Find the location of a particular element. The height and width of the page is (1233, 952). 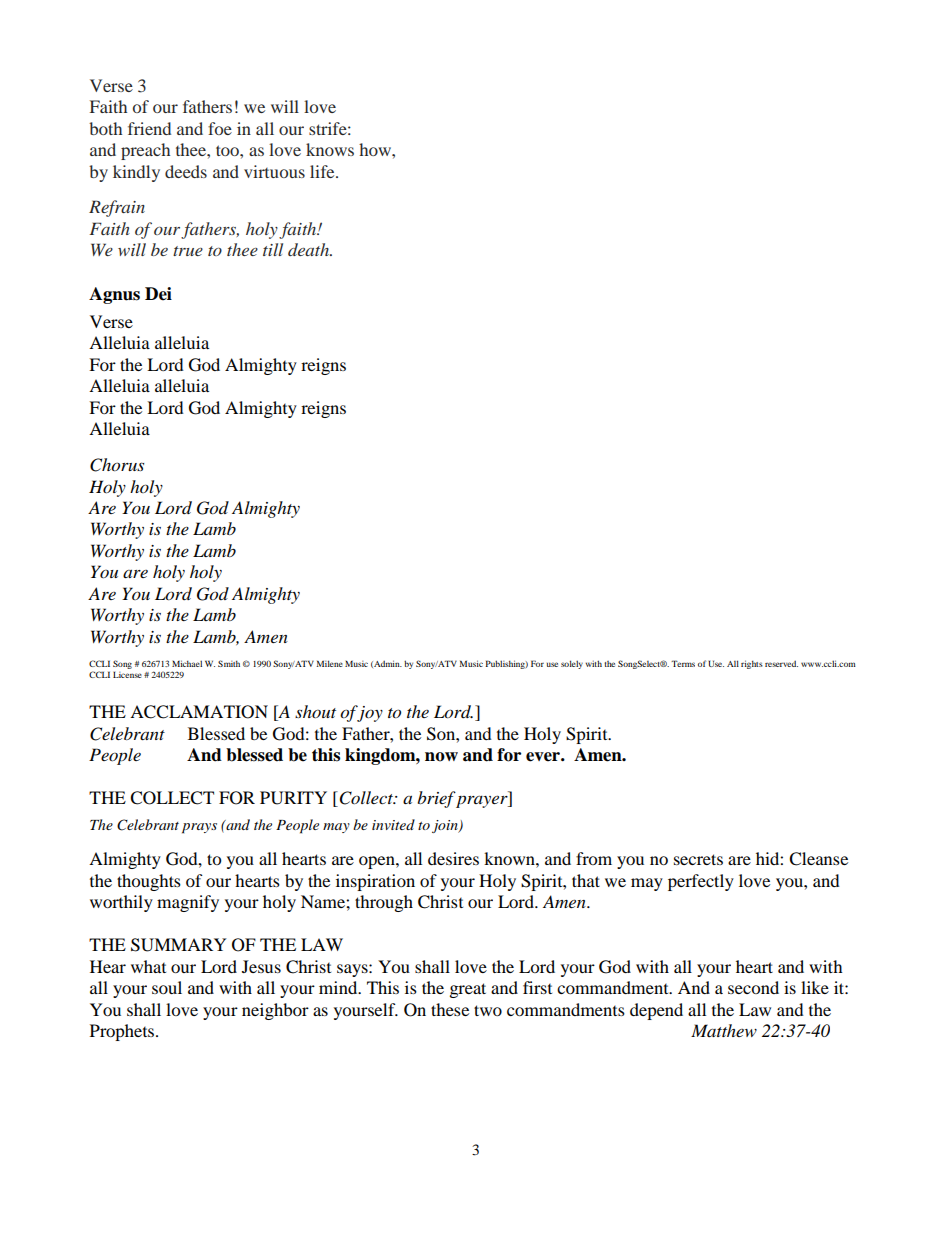

secrets is located at coordinates (698, 859).
